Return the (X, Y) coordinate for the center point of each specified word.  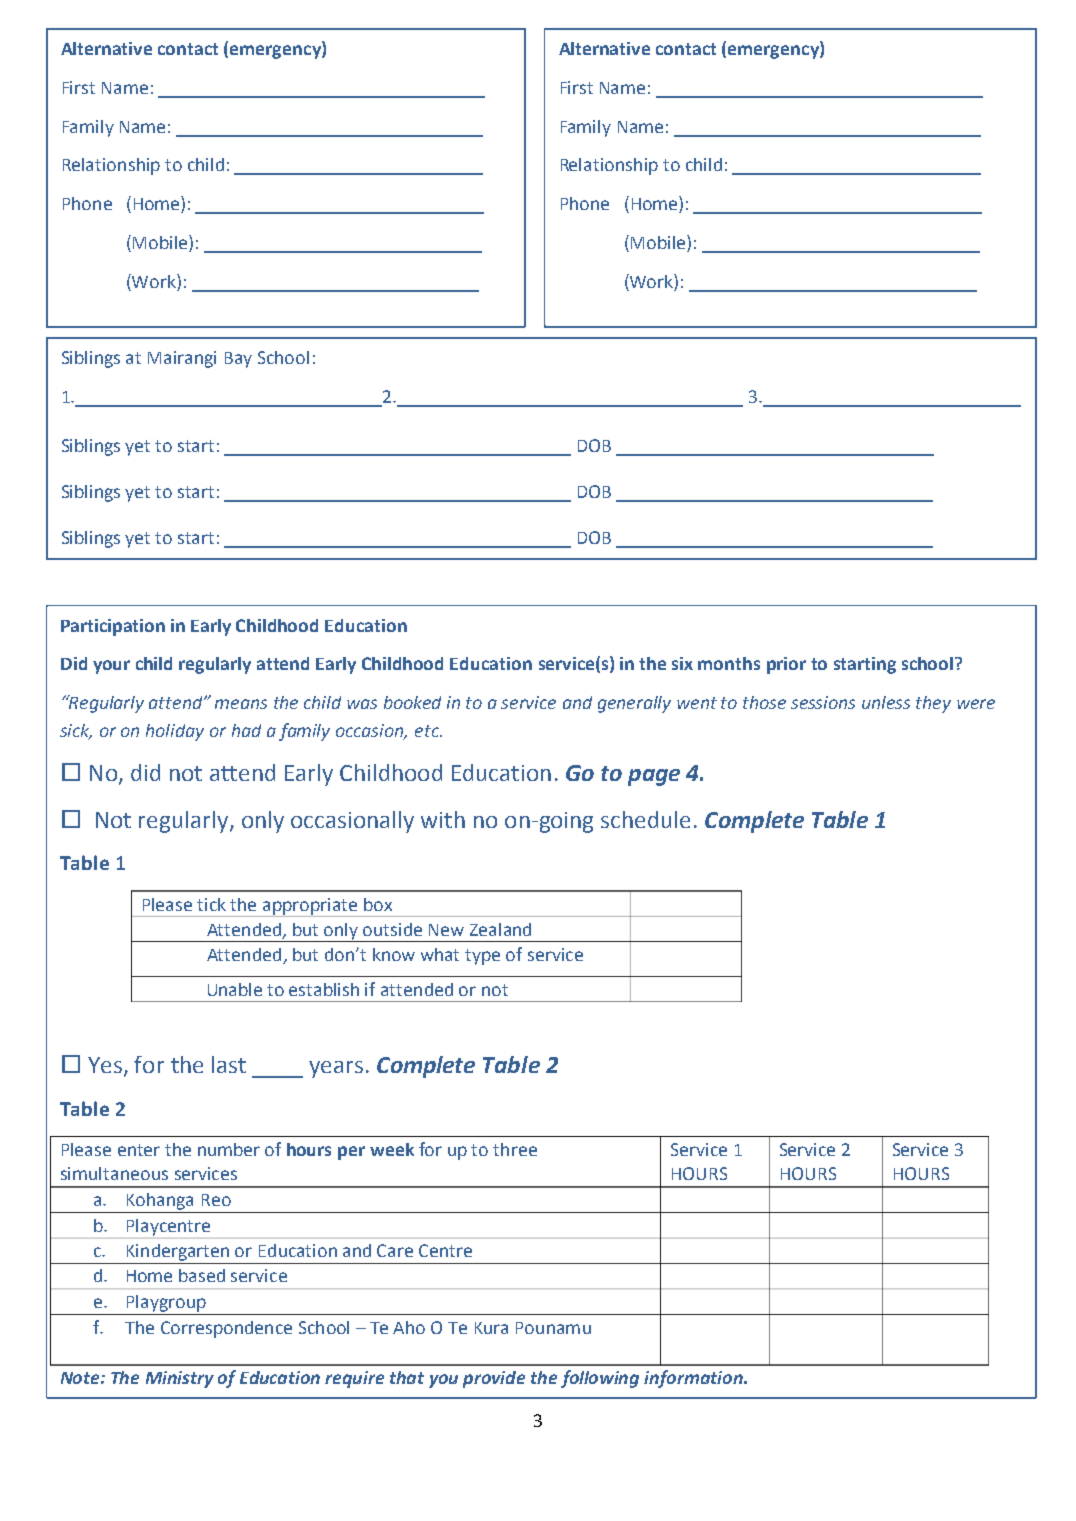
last (229, 1064)
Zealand (500, 929)
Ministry (180, 1379)
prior (786, 665)
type (482, 957)
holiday (175, 732)
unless (886, 702)
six (682, 663)
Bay (238, 360)
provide (494, 1379)
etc (428, 731)
